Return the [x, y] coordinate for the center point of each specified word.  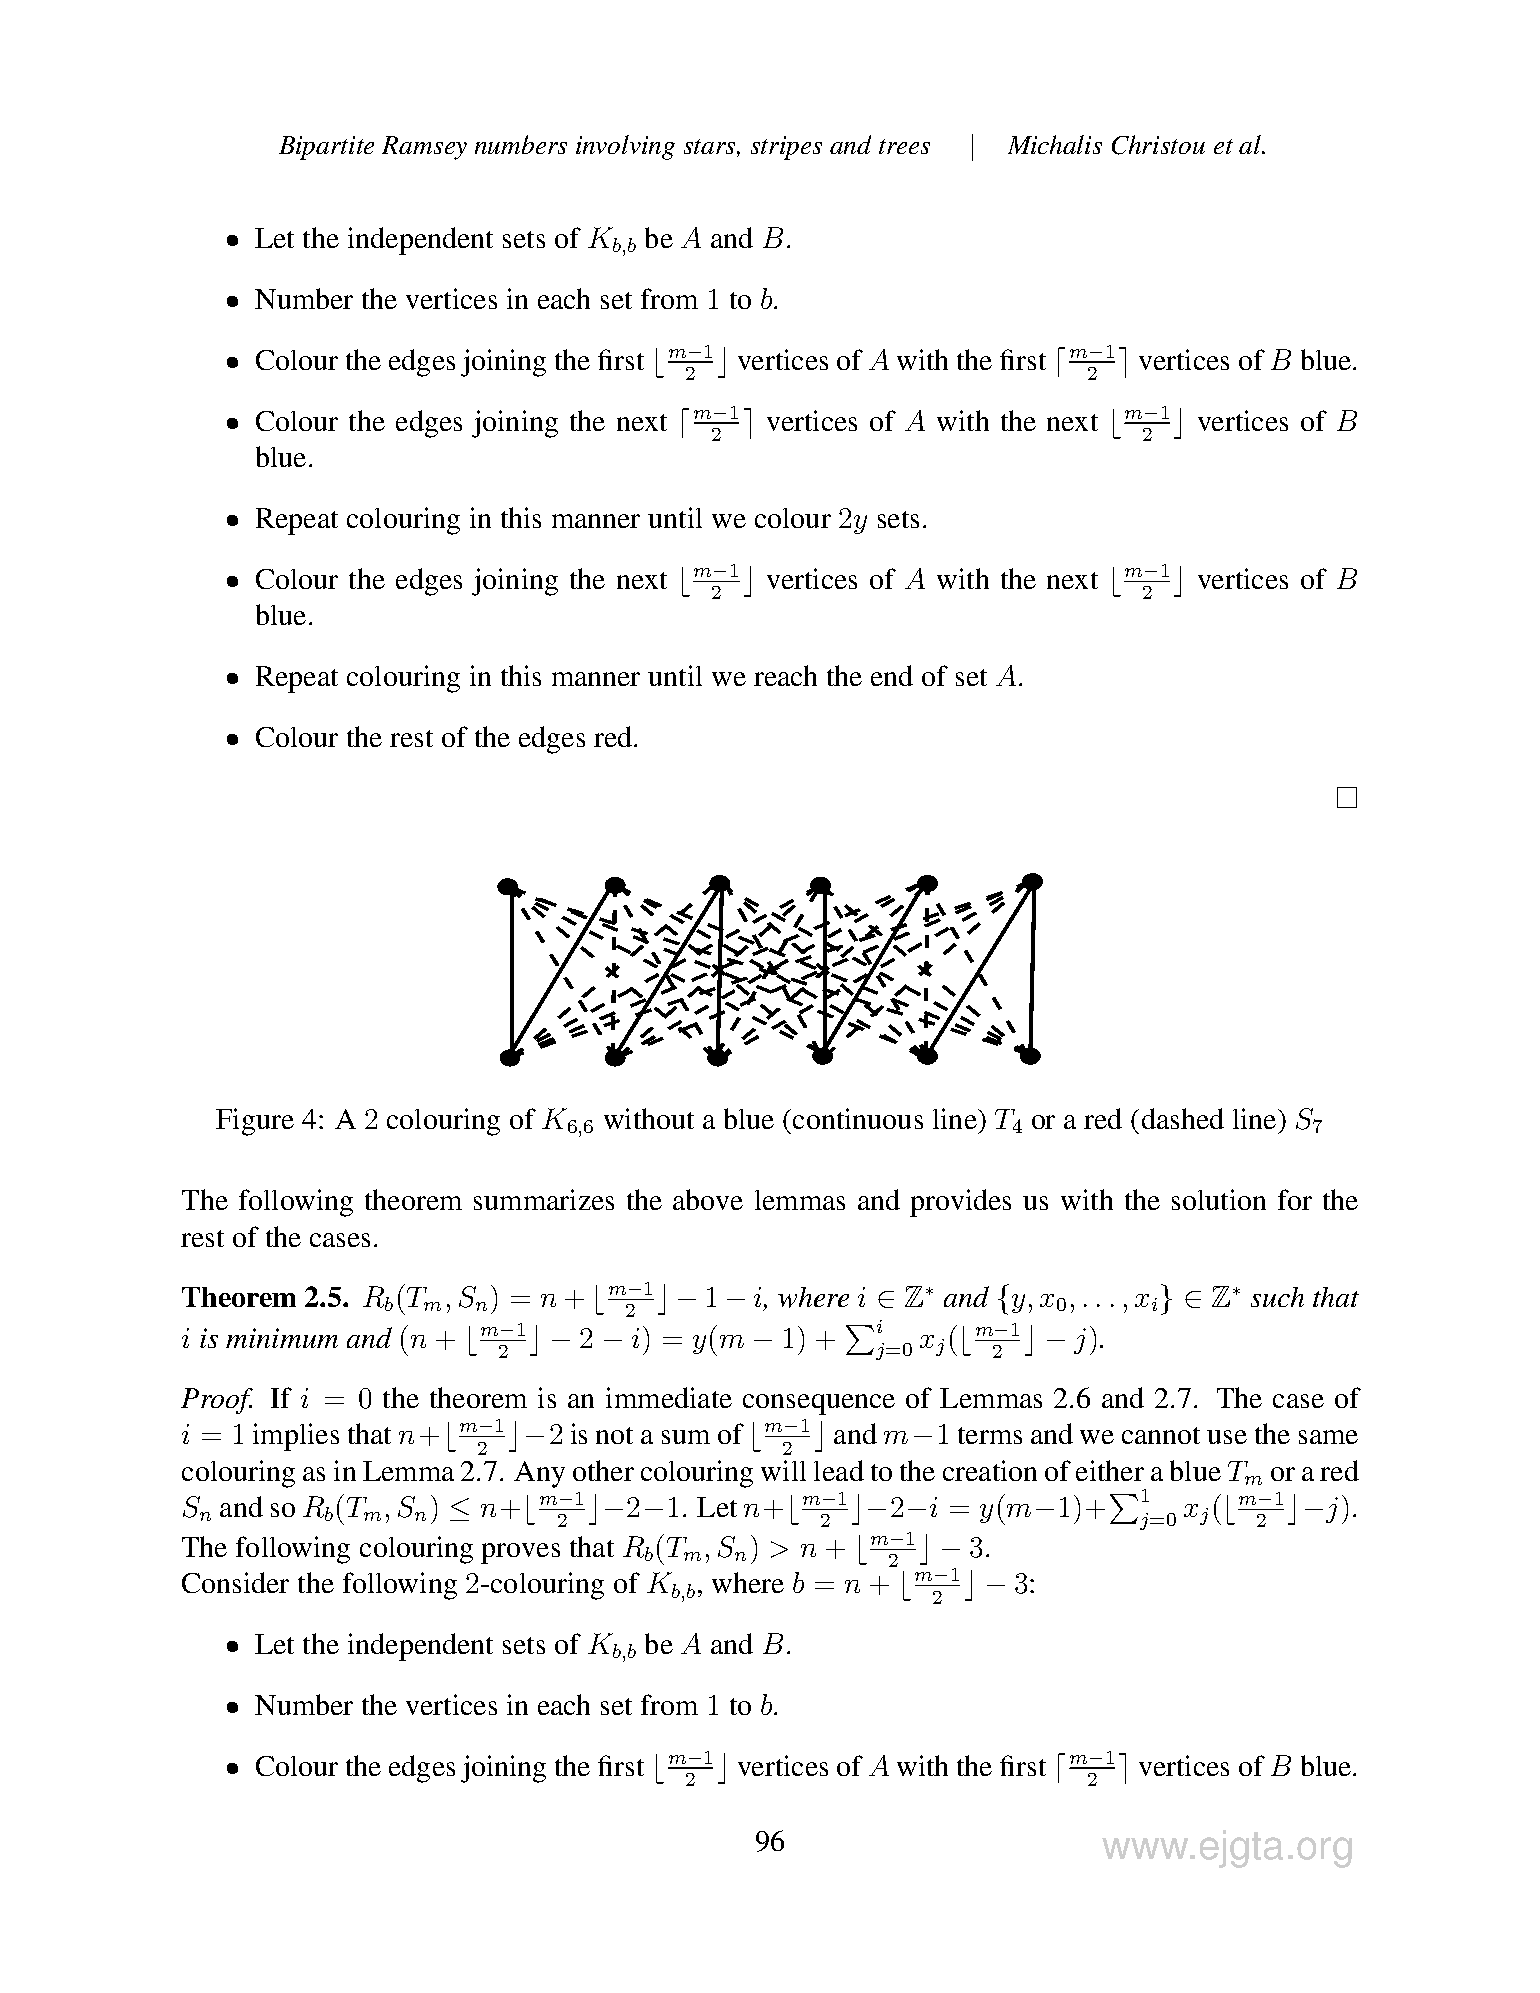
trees [904, 146]
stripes [786, 148]
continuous [856, 1118]
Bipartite [326, 148]
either [1110, 1470]
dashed [1183, 1118]
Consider [235, 1582]
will [783, 1470]
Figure [255, 1122]
